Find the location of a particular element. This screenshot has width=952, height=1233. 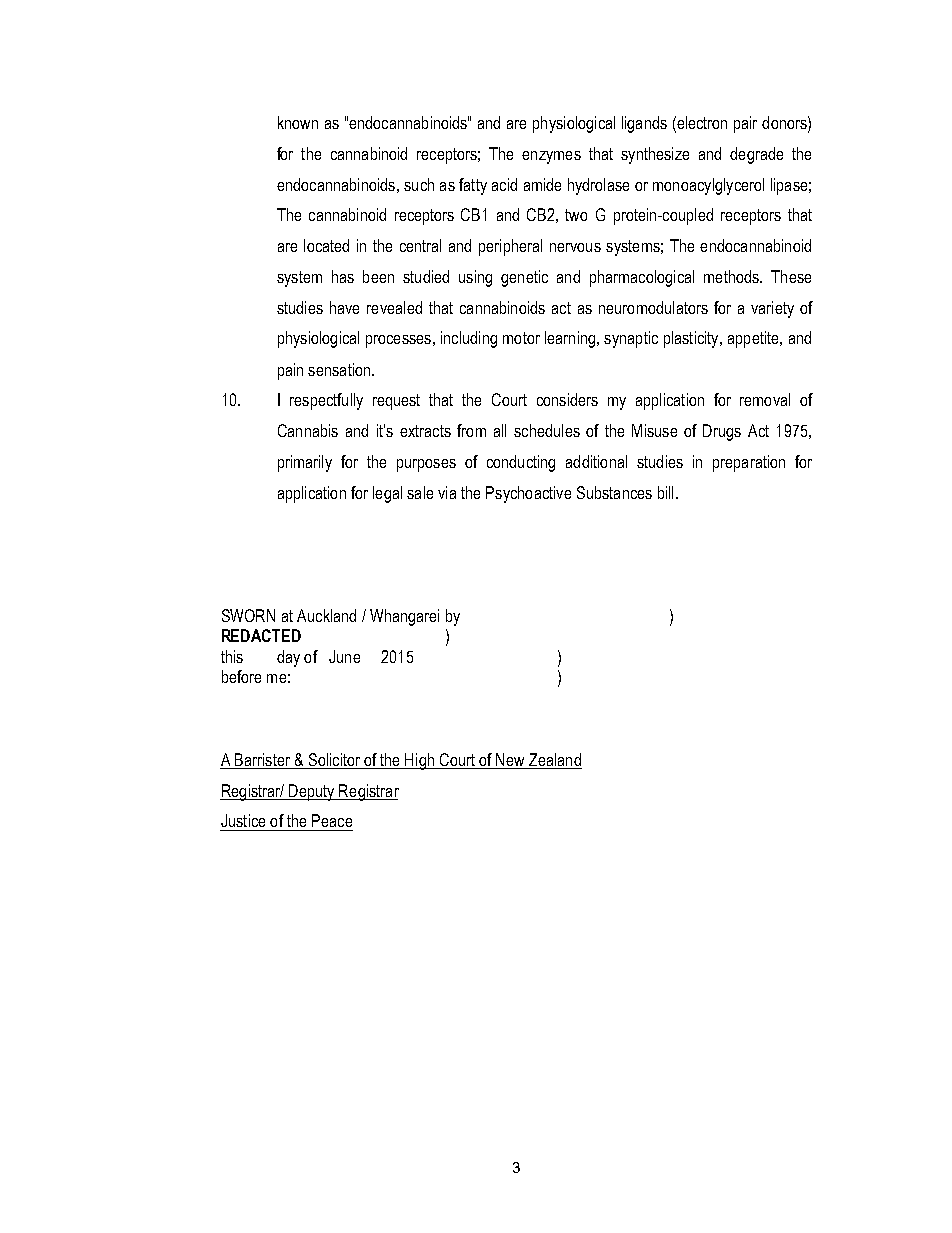

variety is located at coordinates (772, 309).
